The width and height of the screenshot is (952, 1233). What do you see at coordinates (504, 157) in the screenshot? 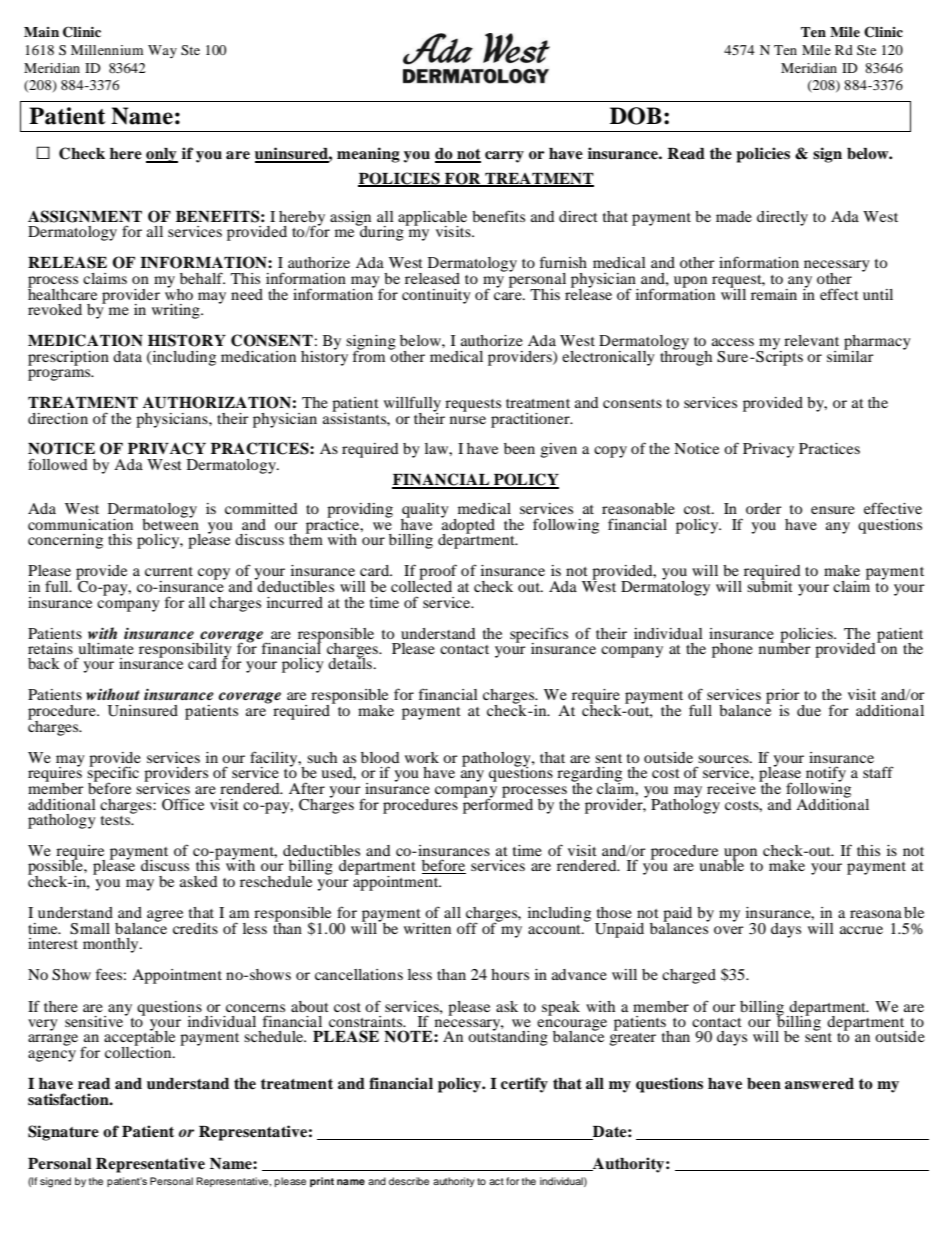
I see `carry` at bounding box center [504, 157].
